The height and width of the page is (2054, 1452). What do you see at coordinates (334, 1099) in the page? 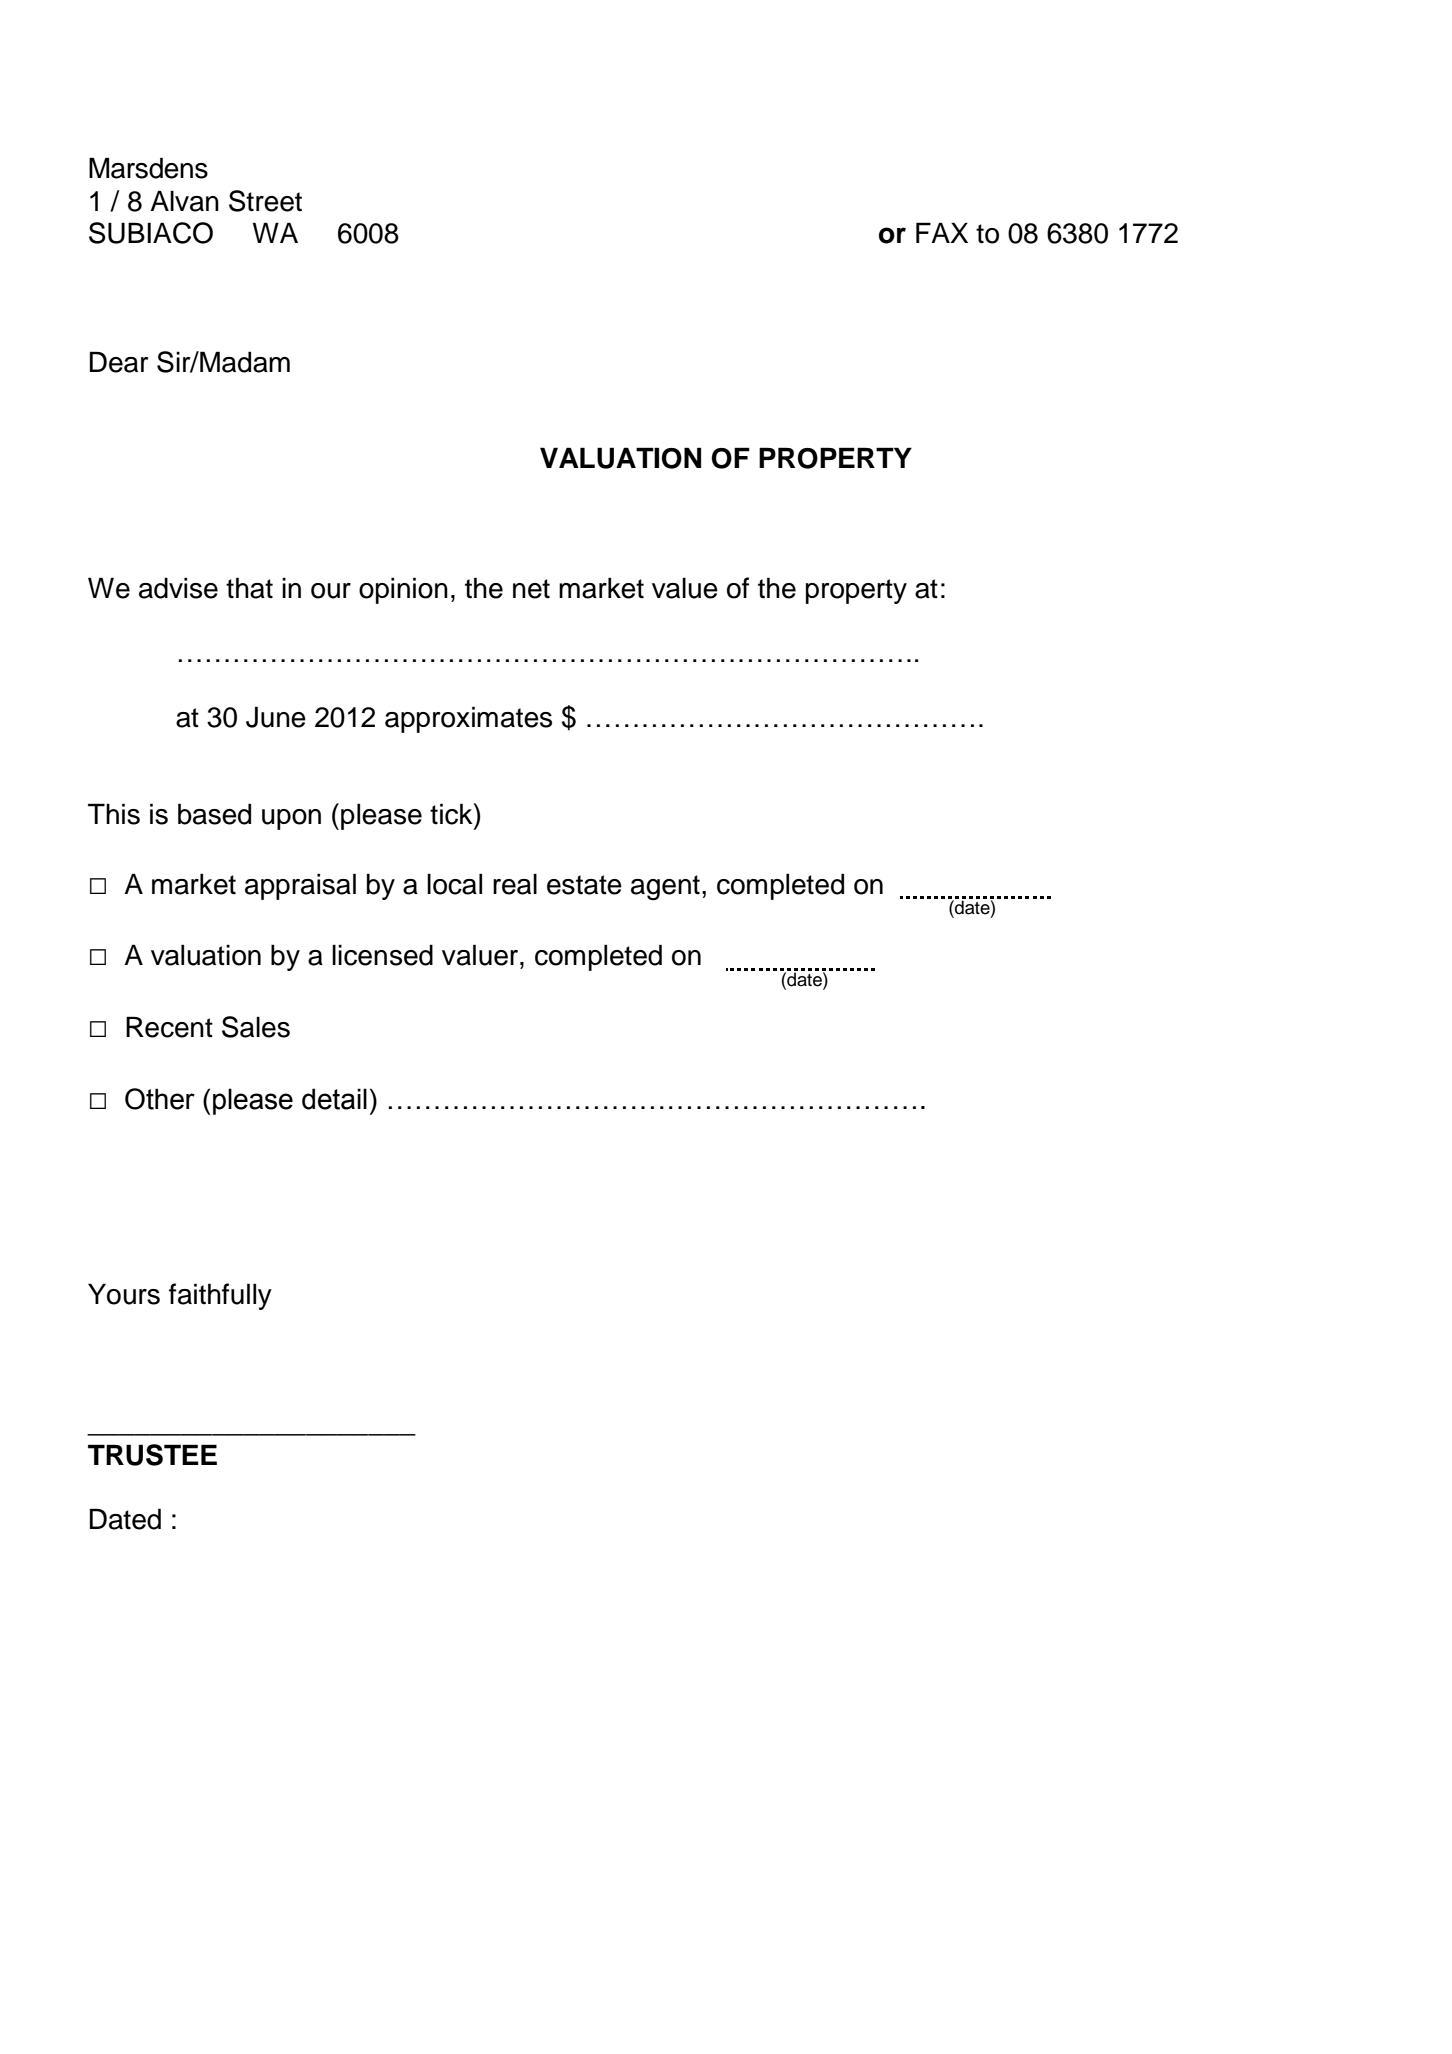
I see `detail` at bounding box center [334, 1099].
